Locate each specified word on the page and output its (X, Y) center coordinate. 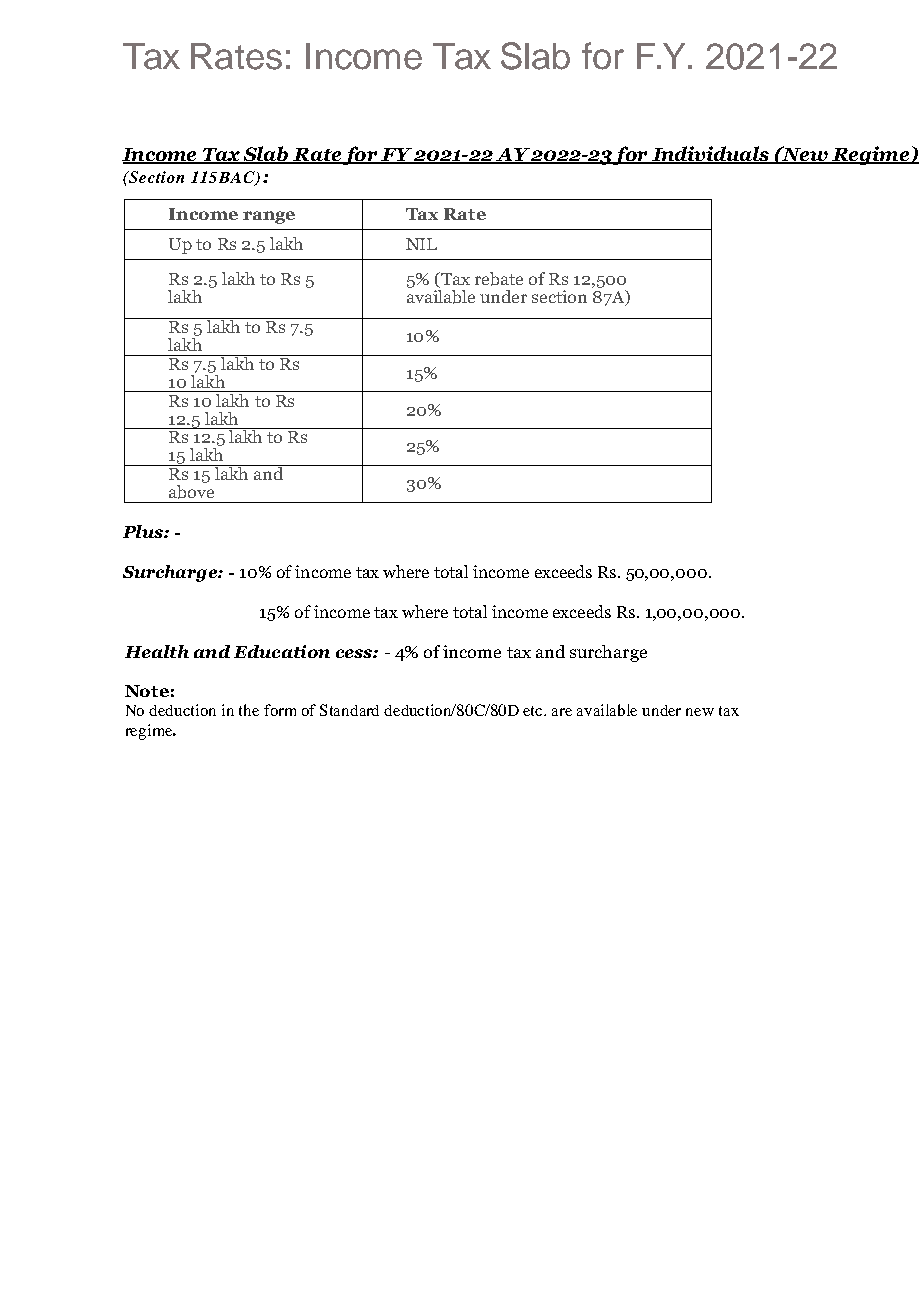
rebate (499, 279)
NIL (421, 244)
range (269, 217)
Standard (349, 710)
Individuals (711, 155)
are (562, 712)
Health (157, 651)
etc (534, 711)
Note (147, 691)
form (280, 710)
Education (282, 651)
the (249, 710)
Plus (144, 531)
